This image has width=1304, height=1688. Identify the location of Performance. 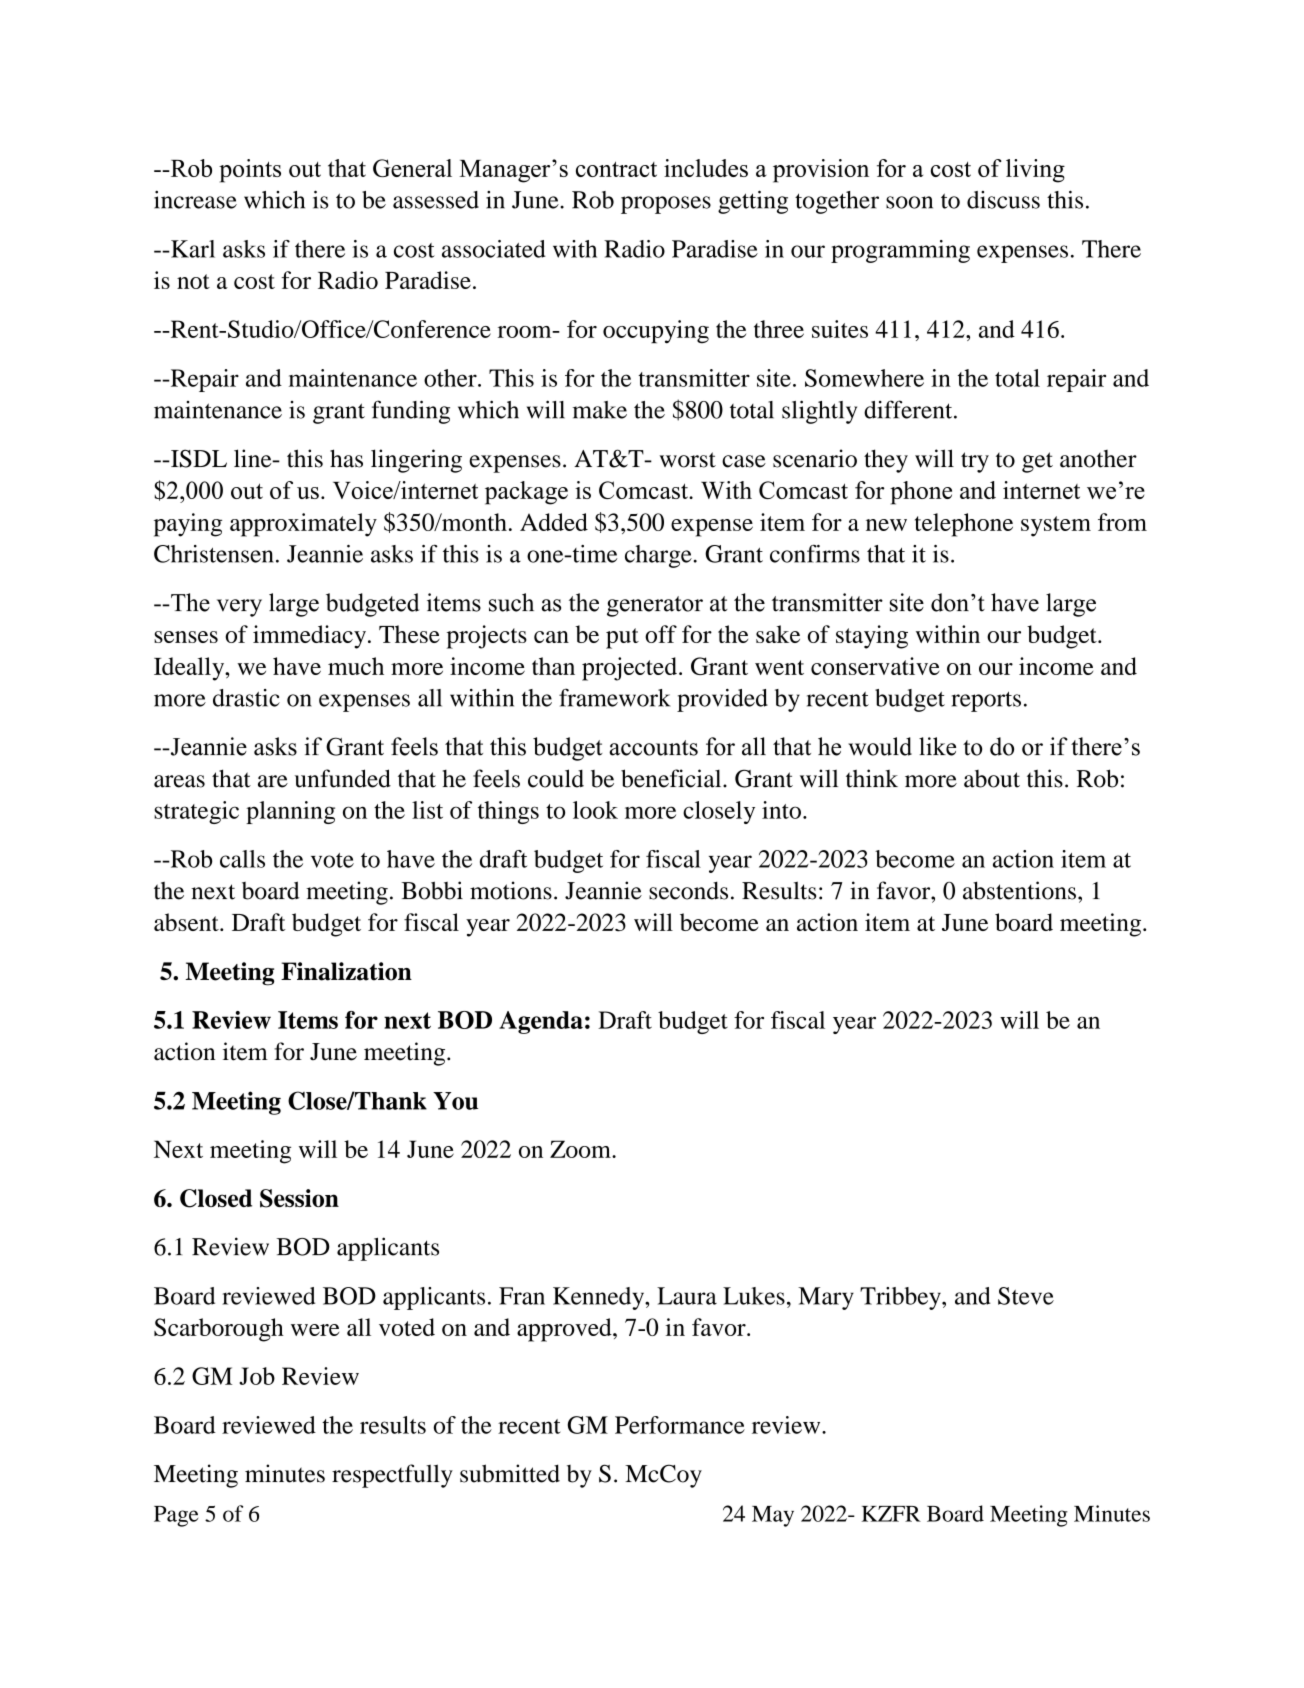
(680, 1425).
